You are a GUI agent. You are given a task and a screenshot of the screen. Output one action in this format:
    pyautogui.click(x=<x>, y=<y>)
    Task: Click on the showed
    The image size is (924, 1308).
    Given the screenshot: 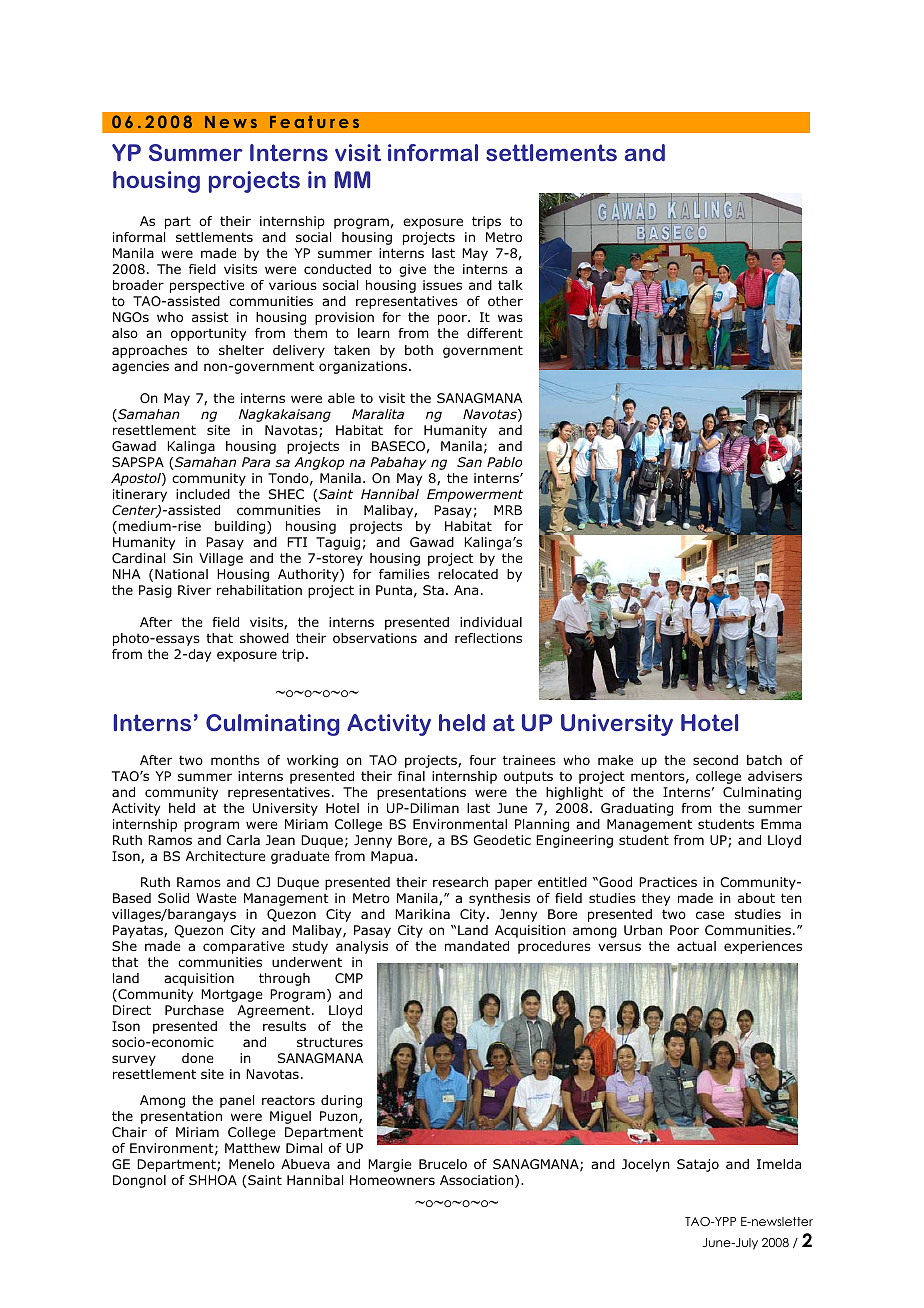 What is the action you would take?
    pyautogui.click(x=264, y=638)
